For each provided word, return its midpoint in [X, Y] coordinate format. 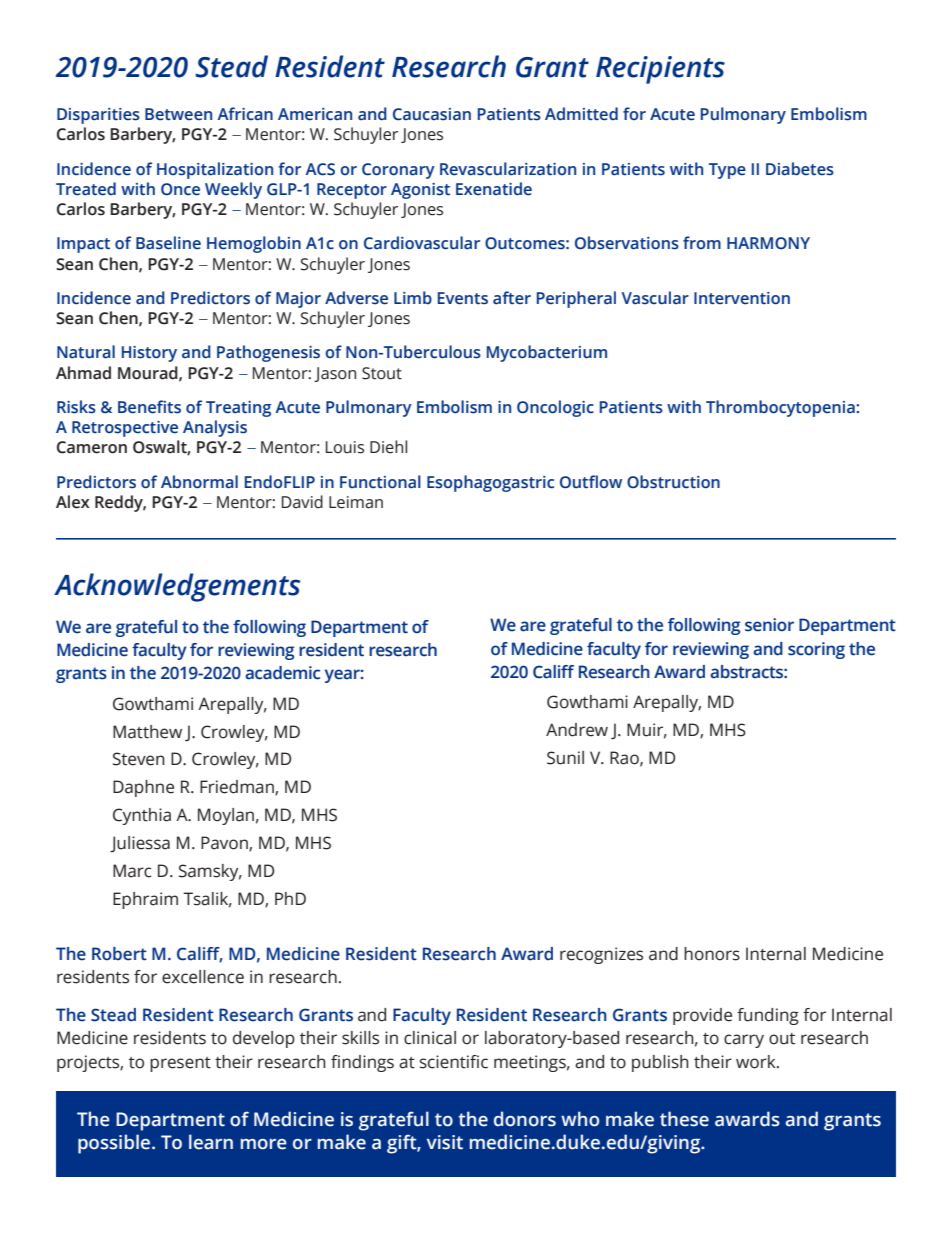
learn [211, 1142]
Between [178, 114]
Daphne [143, 788]
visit [445, 1142]
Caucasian [432, 114]
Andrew [577, 730]
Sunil [565, 758]
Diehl [388, 447]
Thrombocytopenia [781, 408]
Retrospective [125, 429]
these [684, 1119]
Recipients [660, 70]
